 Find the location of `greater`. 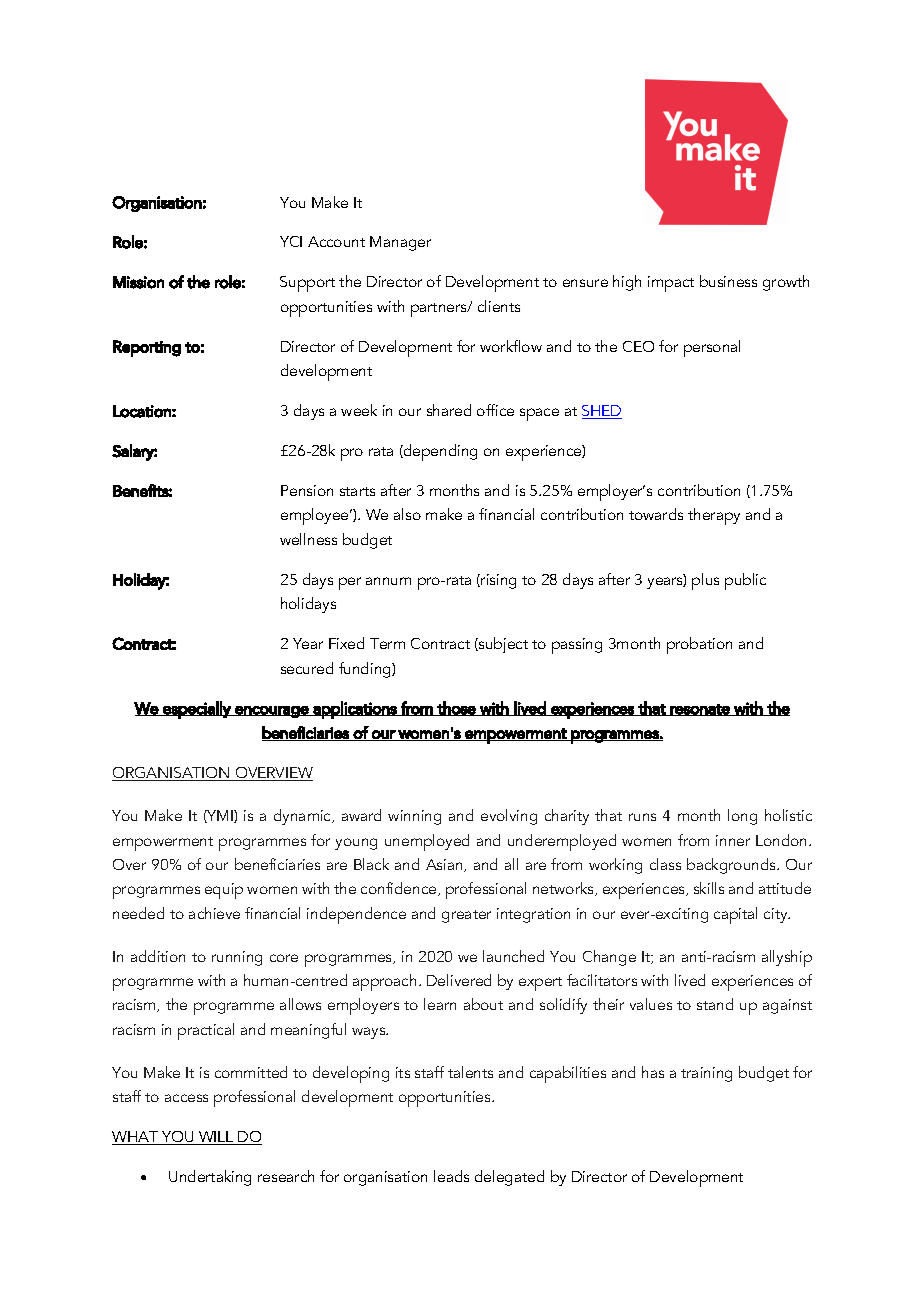

greater is located at coordinates (466, 916).
